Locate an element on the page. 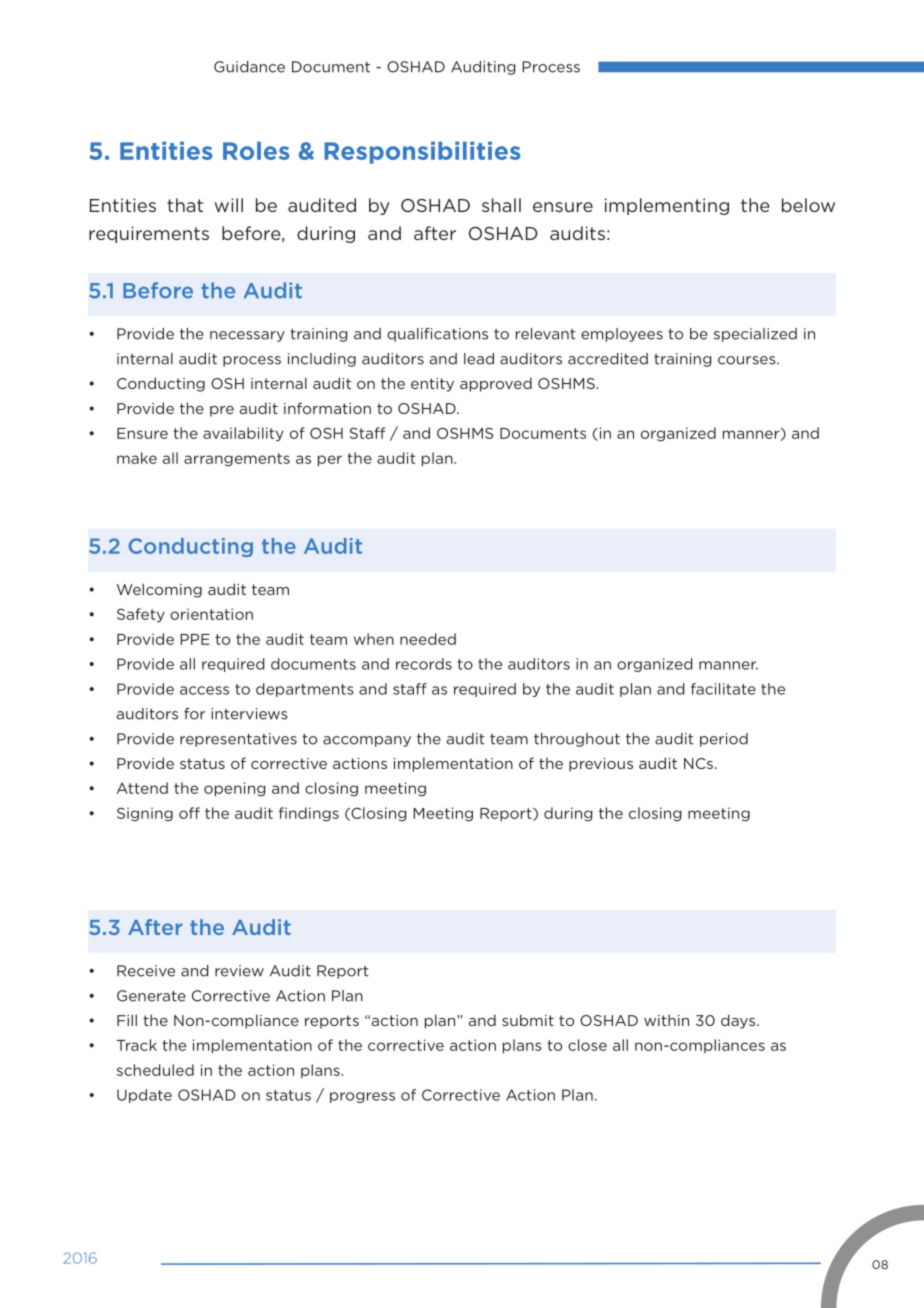 Image resolution: width=924 pixels, height=1308 pixels. period is located at coordinates (724, 740).
